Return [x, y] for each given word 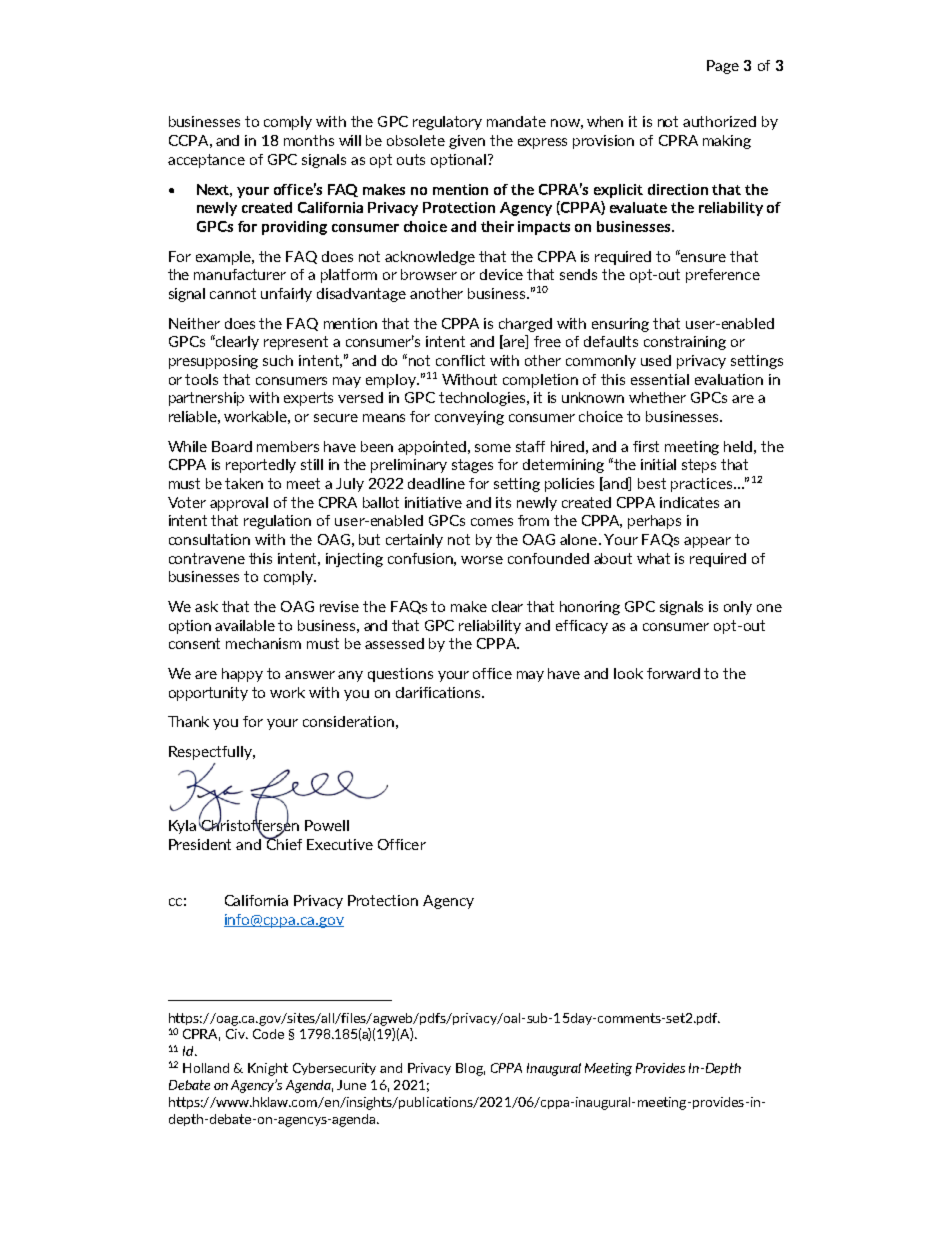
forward [673, 673]
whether [657, 397]
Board [232, 446]
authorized [719, 121]
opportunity [208, 694]
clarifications [439, 692]
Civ [236, 1034]
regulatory [447, 123]
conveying [469, 418]
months [309, 140]
